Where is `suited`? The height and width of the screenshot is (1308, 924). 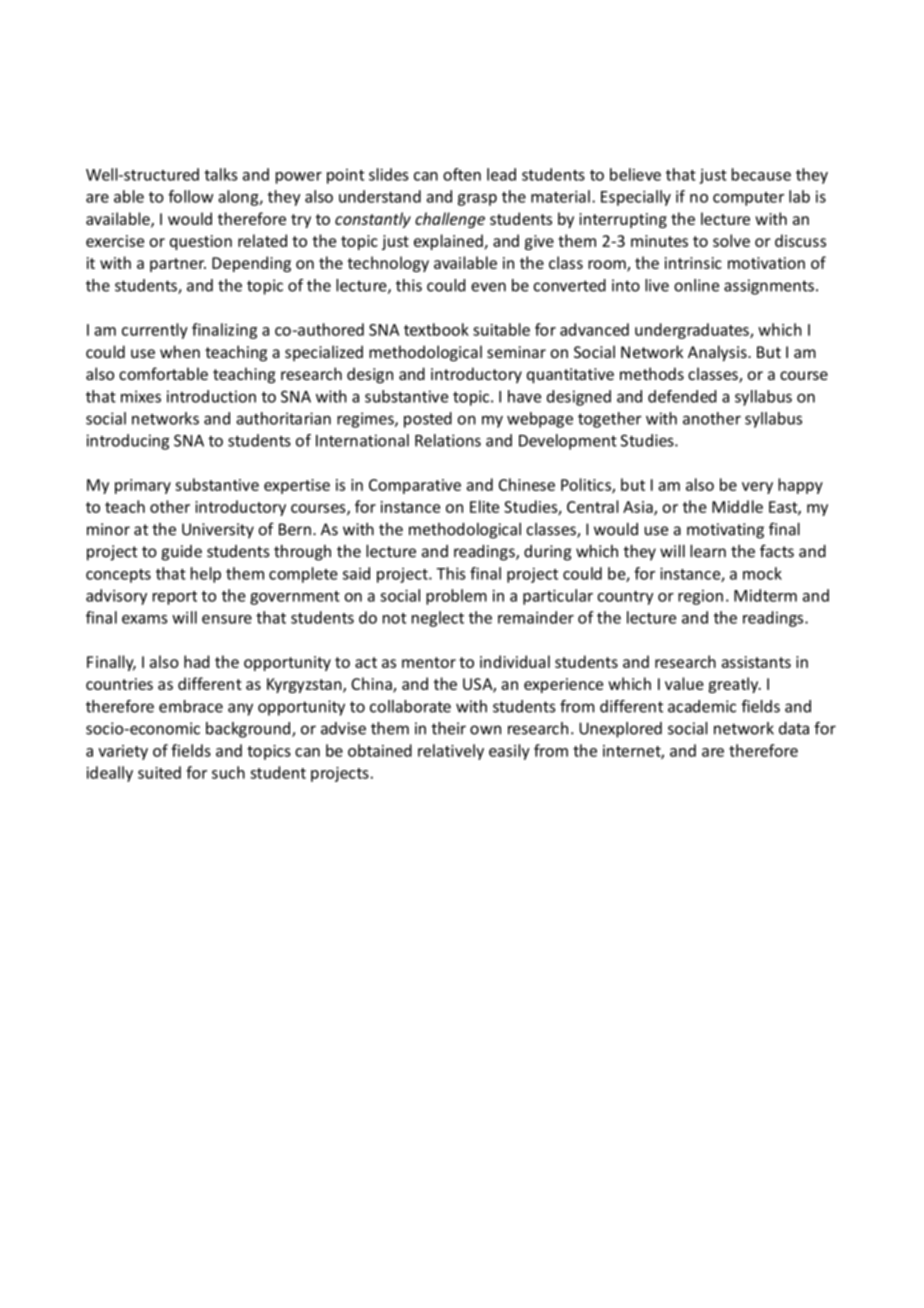
suited is located at coordinates (159, 772).
